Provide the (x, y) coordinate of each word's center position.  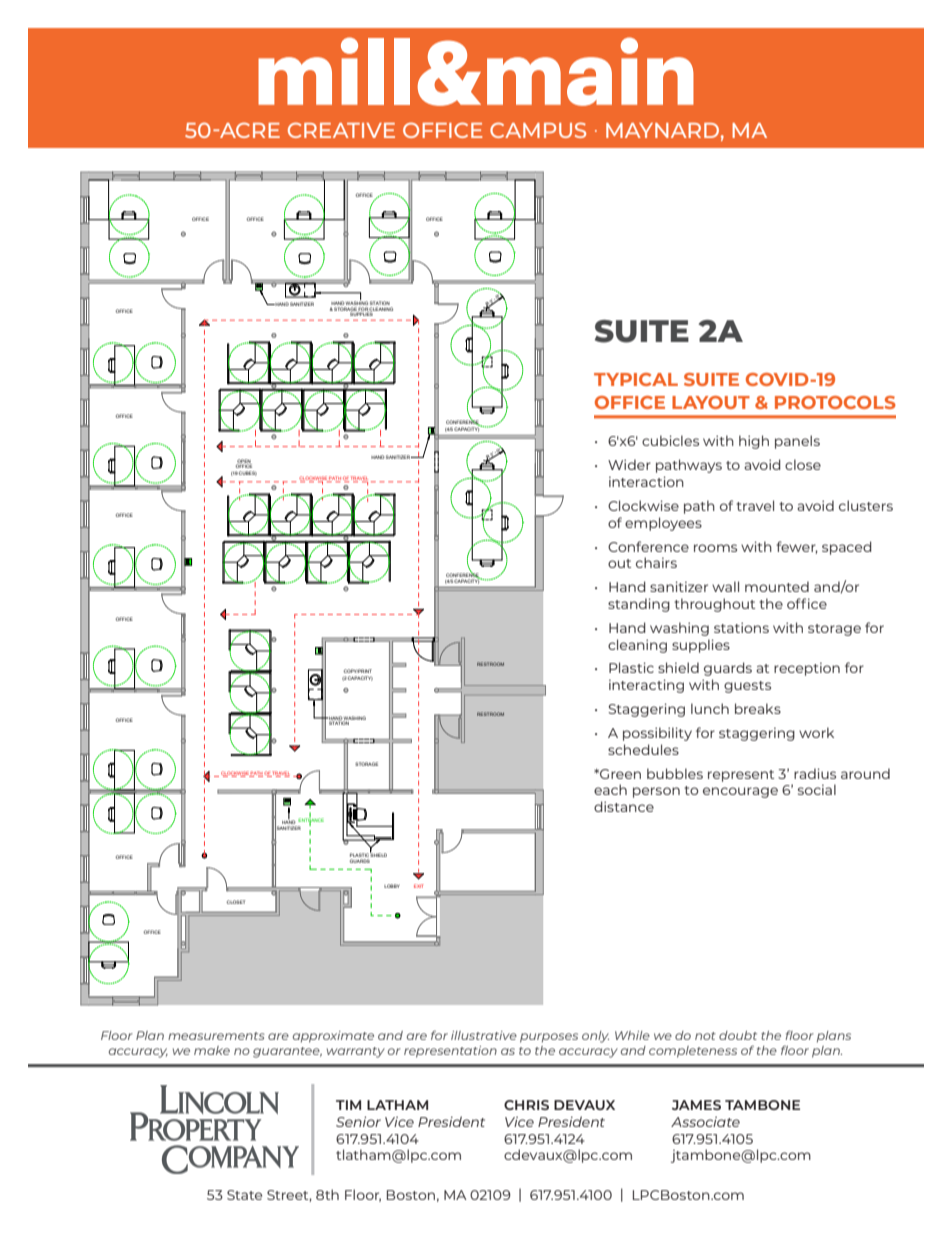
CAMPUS (538, 130)
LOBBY (392, 886)
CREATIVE (341, 130)
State (244, 1195)
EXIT (419, 886)
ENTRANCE (311, 820)
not (705, 1036)
